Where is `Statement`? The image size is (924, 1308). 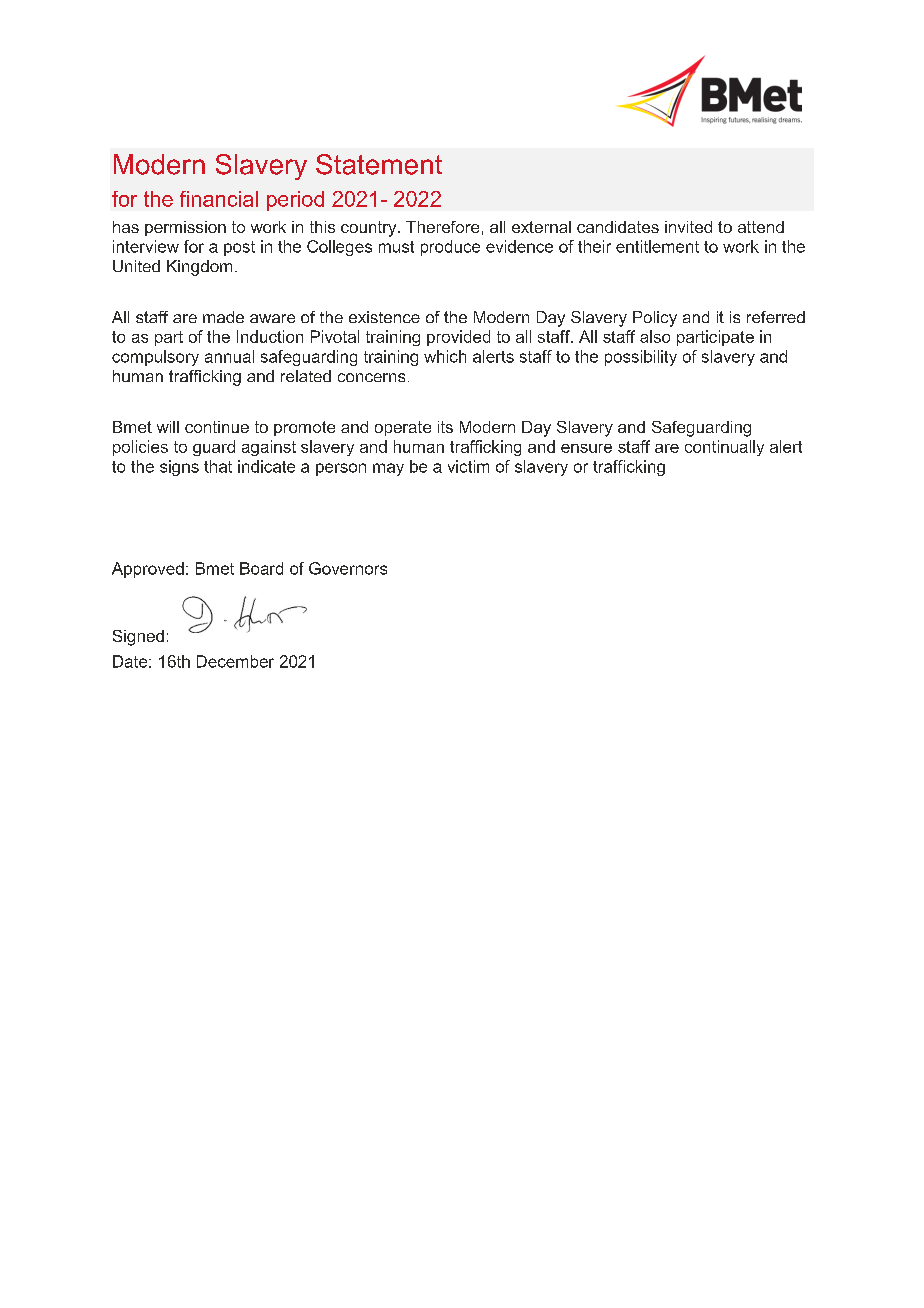 Statement is located at coordinates (379, 164).
